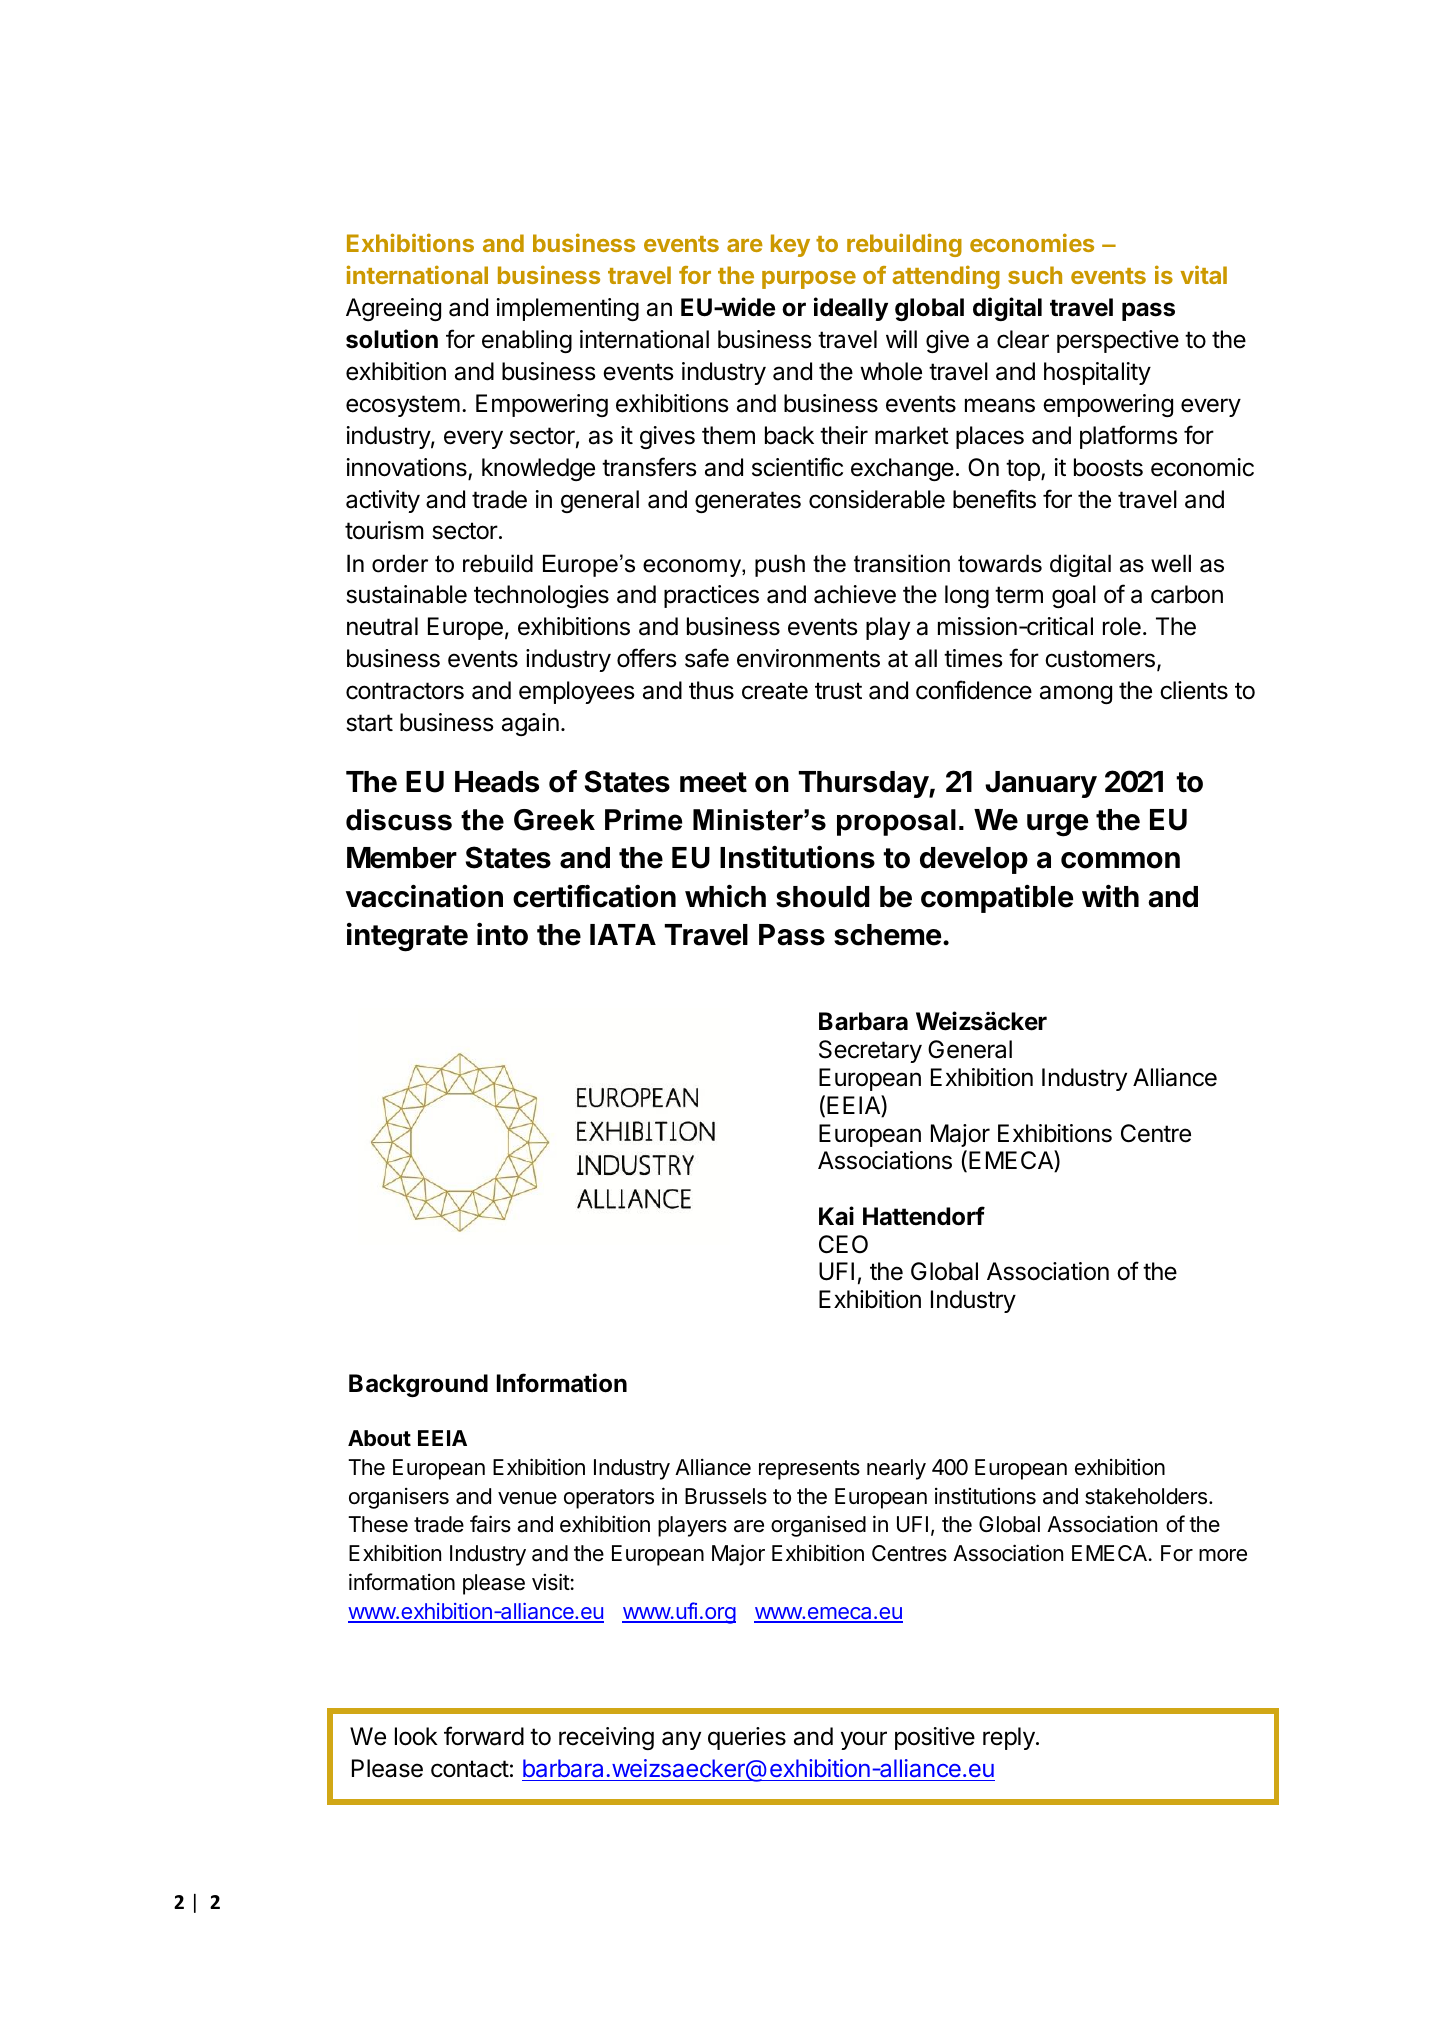 The image size is (1438, 2033). I want to click on represents, so click(809, 1470).
